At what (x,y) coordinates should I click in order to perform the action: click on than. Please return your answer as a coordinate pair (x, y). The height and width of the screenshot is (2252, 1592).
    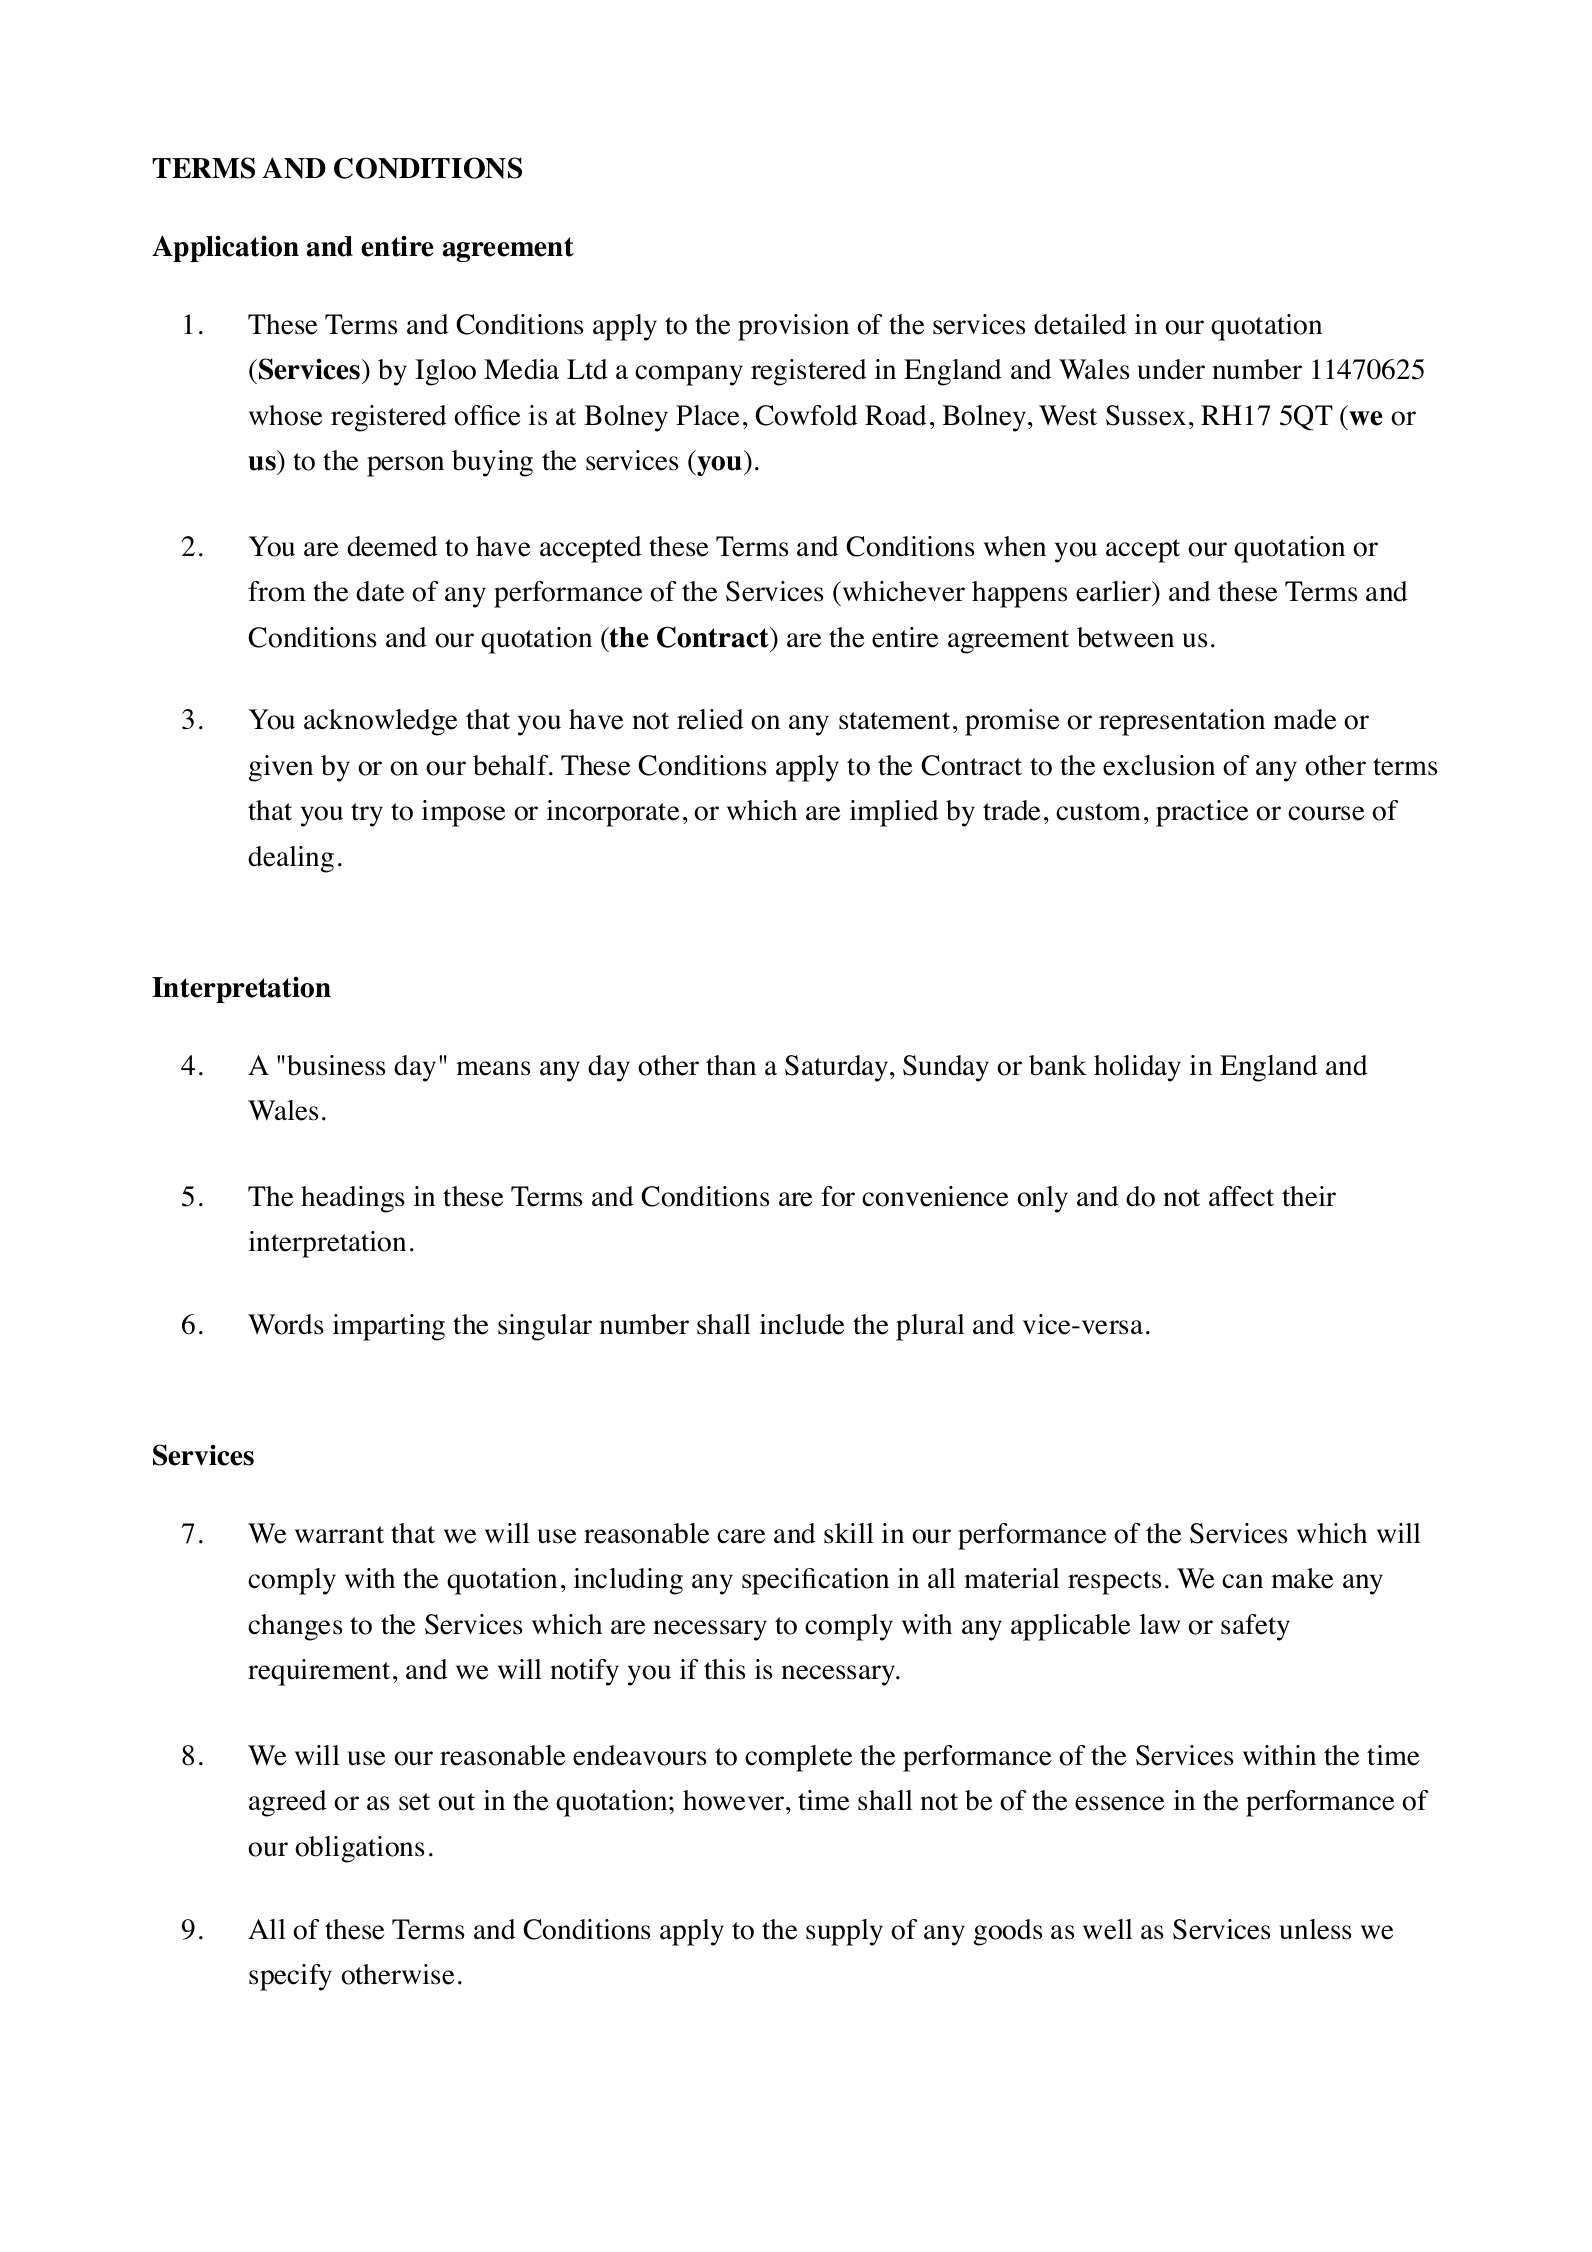
    Looking at the image, I should click on (731, 1065).
